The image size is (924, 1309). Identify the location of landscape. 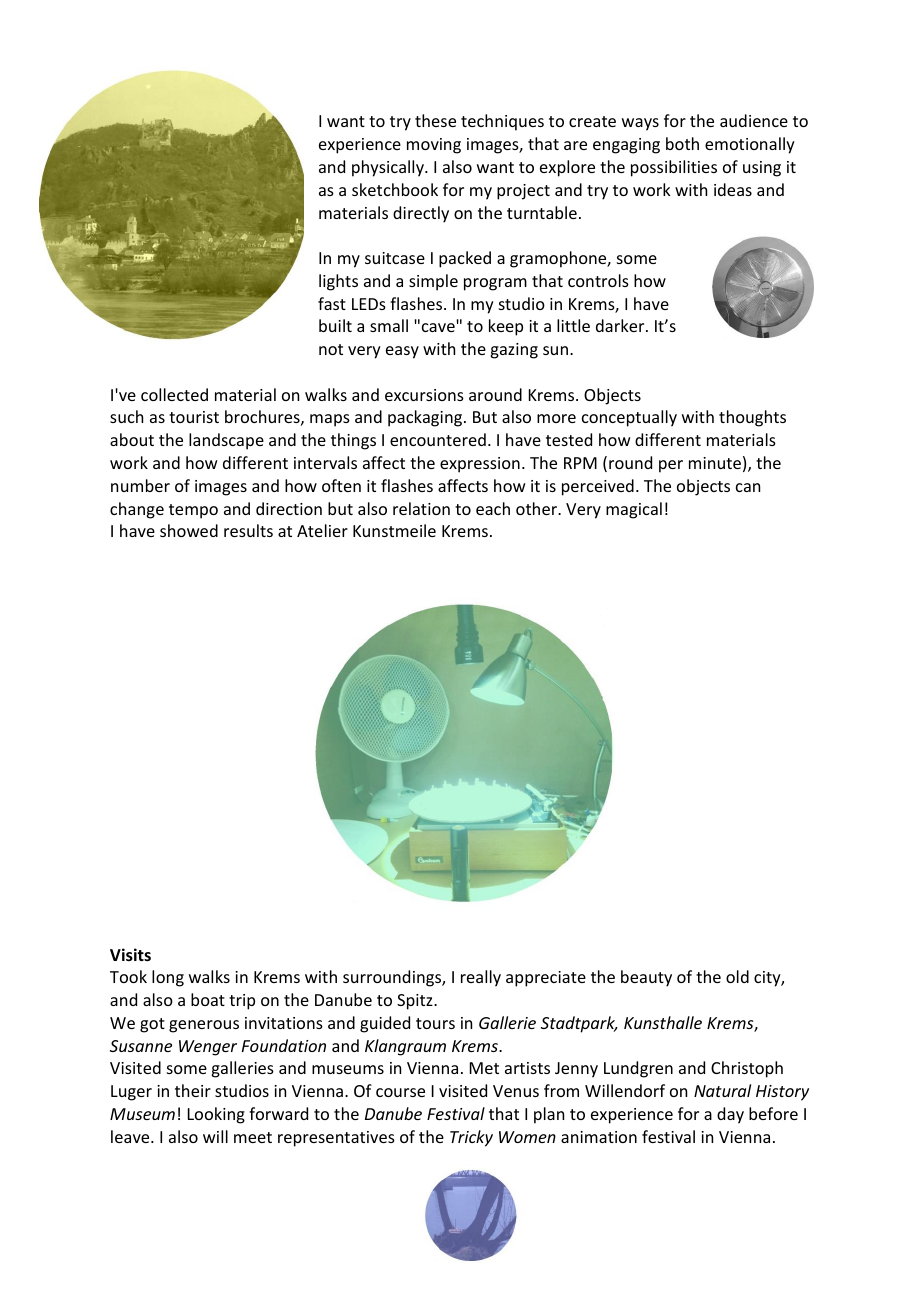
(226, 441).
